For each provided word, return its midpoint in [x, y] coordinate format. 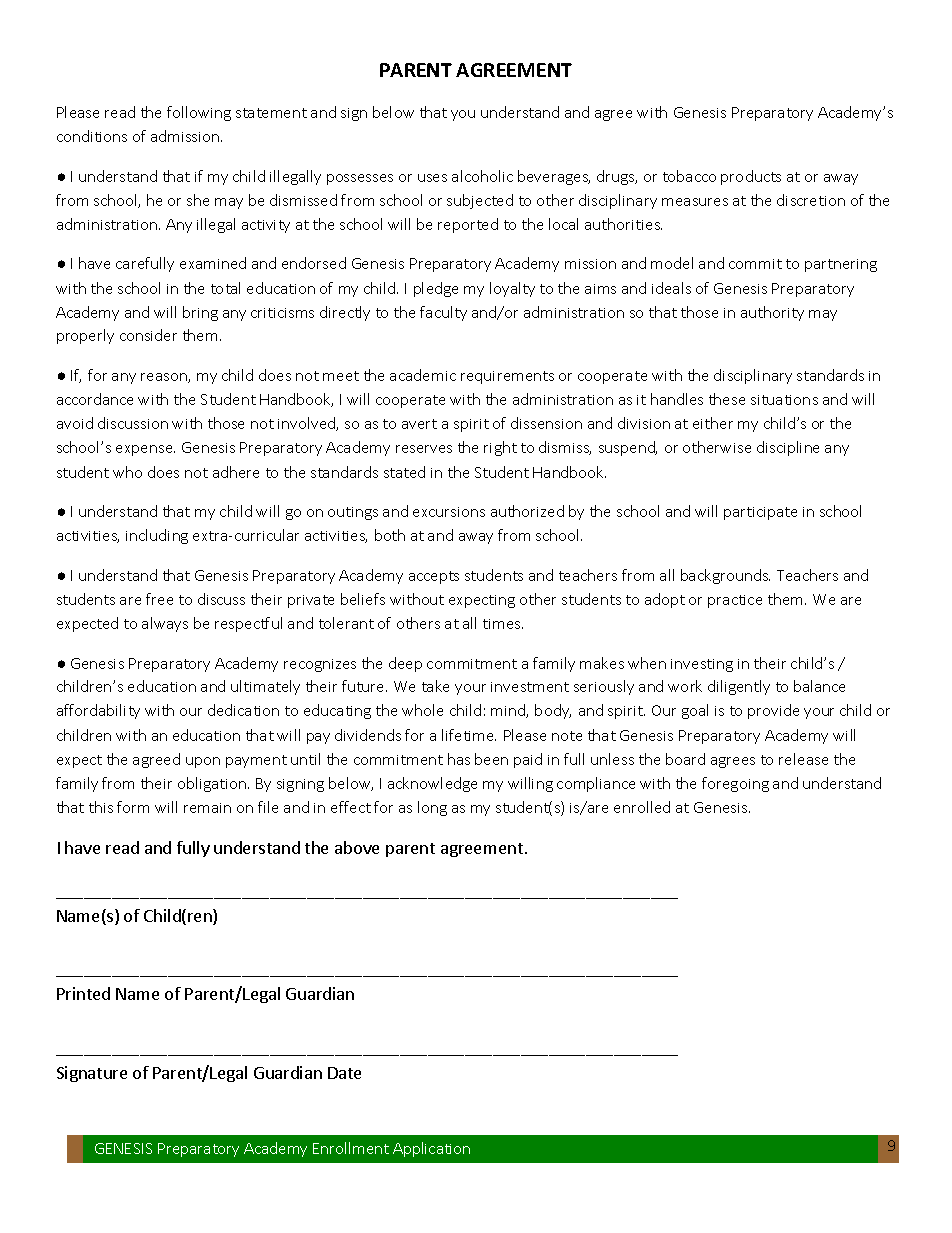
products [751, 177]
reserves [424, 449]
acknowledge [432, 784]
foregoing [735, 784]
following [199, 113]
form [133, 807]
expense [145, 450]
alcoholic [482, 176]
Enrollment [351, 1148]
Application [431, 1149]
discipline [788, 448]
